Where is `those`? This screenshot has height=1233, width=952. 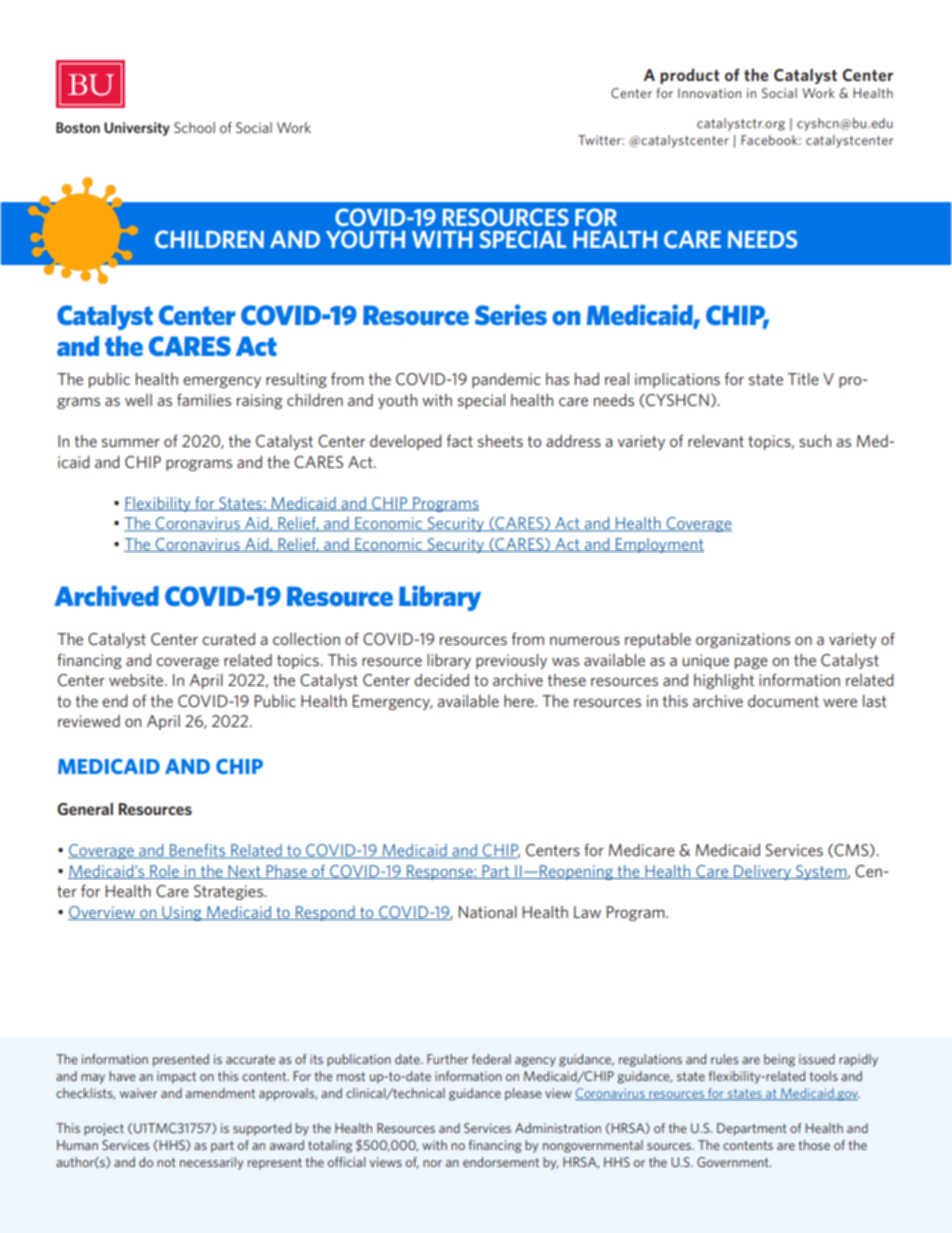
those is located at coordinates (814, 1145).
